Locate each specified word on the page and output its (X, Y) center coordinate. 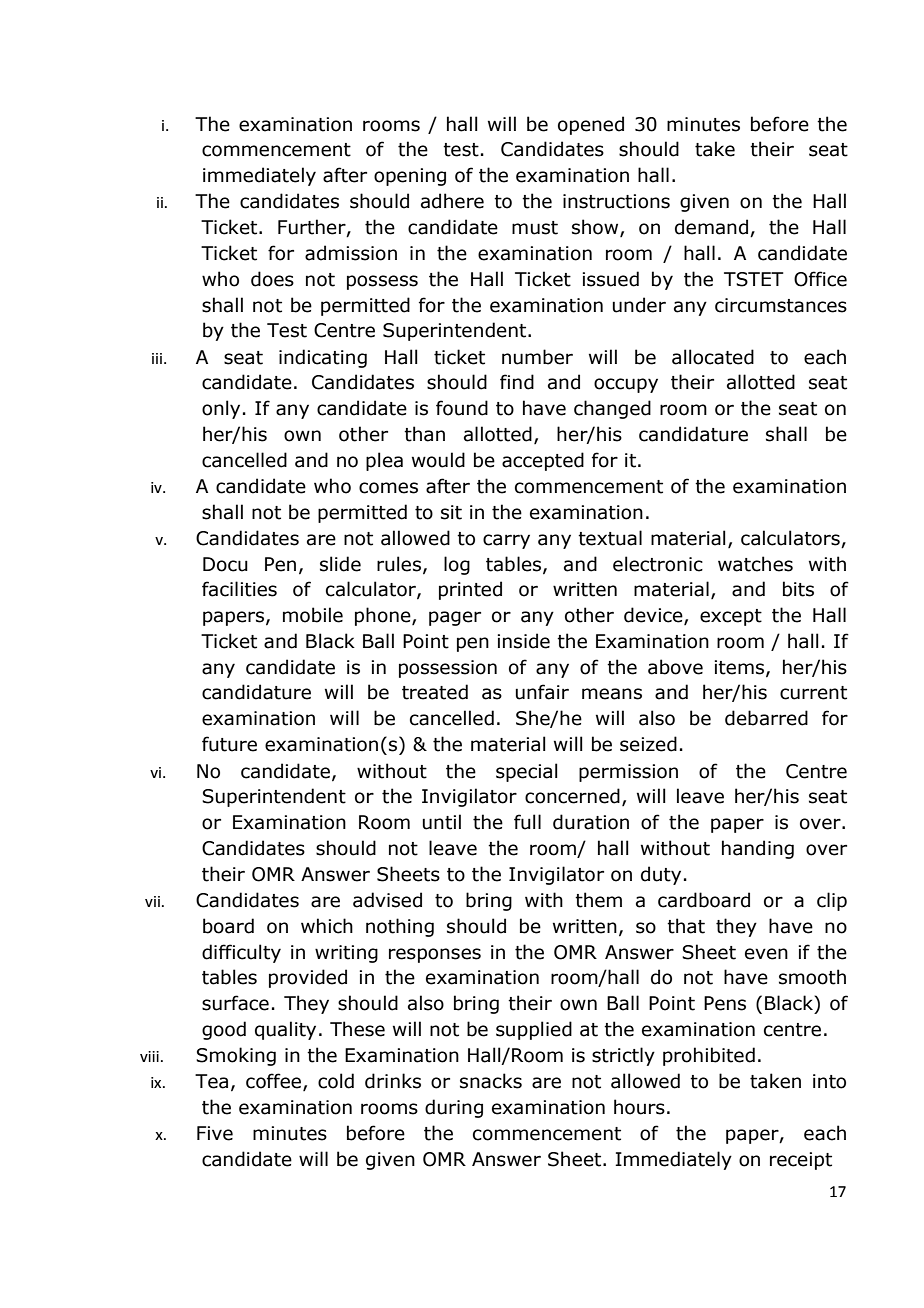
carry (506, 541)
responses (435, 955)
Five (215, 1133)
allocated (713, 357)
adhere (452, 201)
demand (711, 227)
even (766, 954)
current (813, 693)
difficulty (241, 953)
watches (755, 564)
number (537, 357)
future (229, 744)
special (527, 772)
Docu (225, 564)
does (272, 279)
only (221, 409)
